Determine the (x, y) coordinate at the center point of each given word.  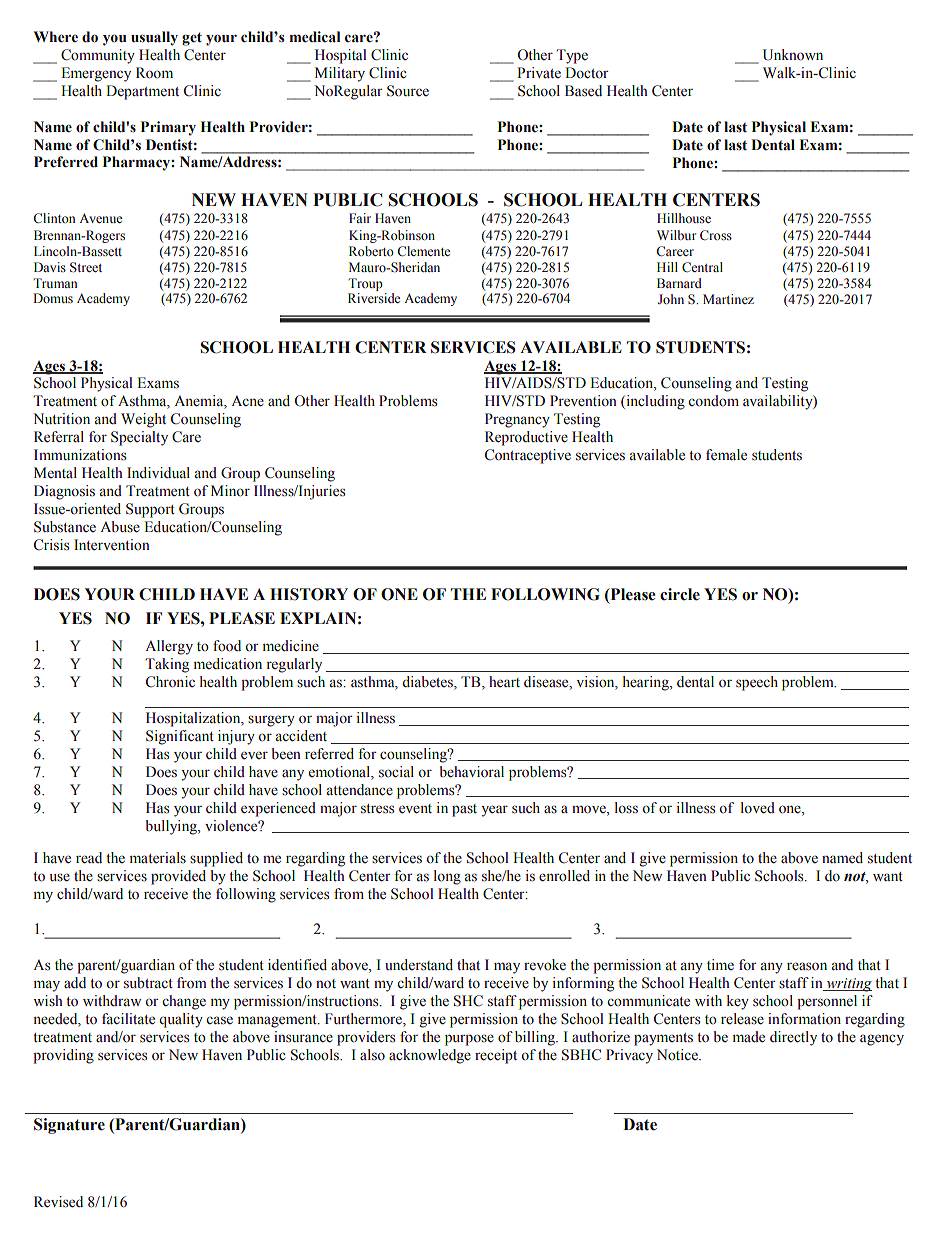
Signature (69, 1126)
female (726, 455)
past (464, 810)
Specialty (139, 438)
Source (408, 91)
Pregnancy (517, 420)
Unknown (793, 55)
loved (758, 808)
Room (154, 73)
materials (158, 858)
